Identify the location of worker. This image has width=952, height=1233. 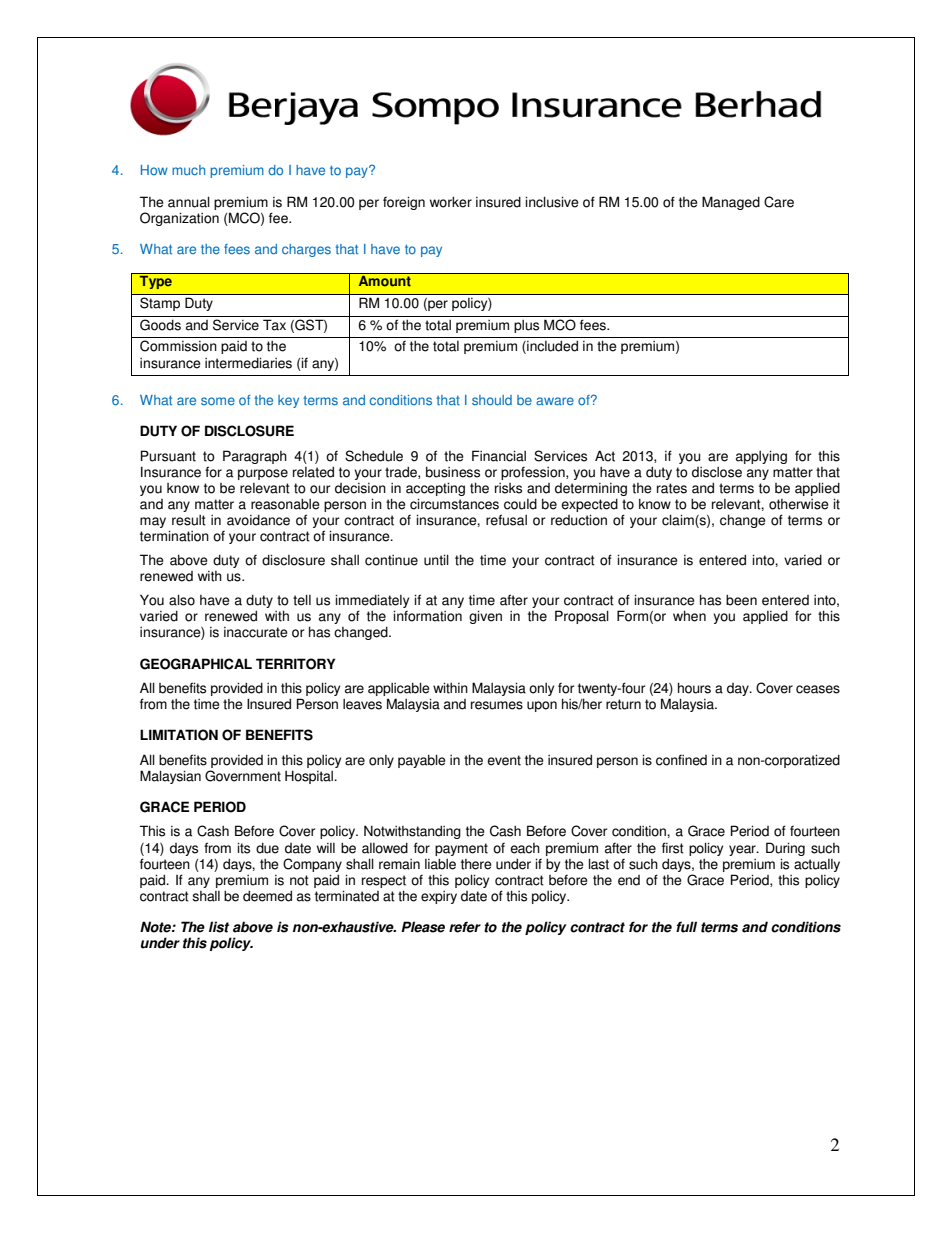
(451, 202).
